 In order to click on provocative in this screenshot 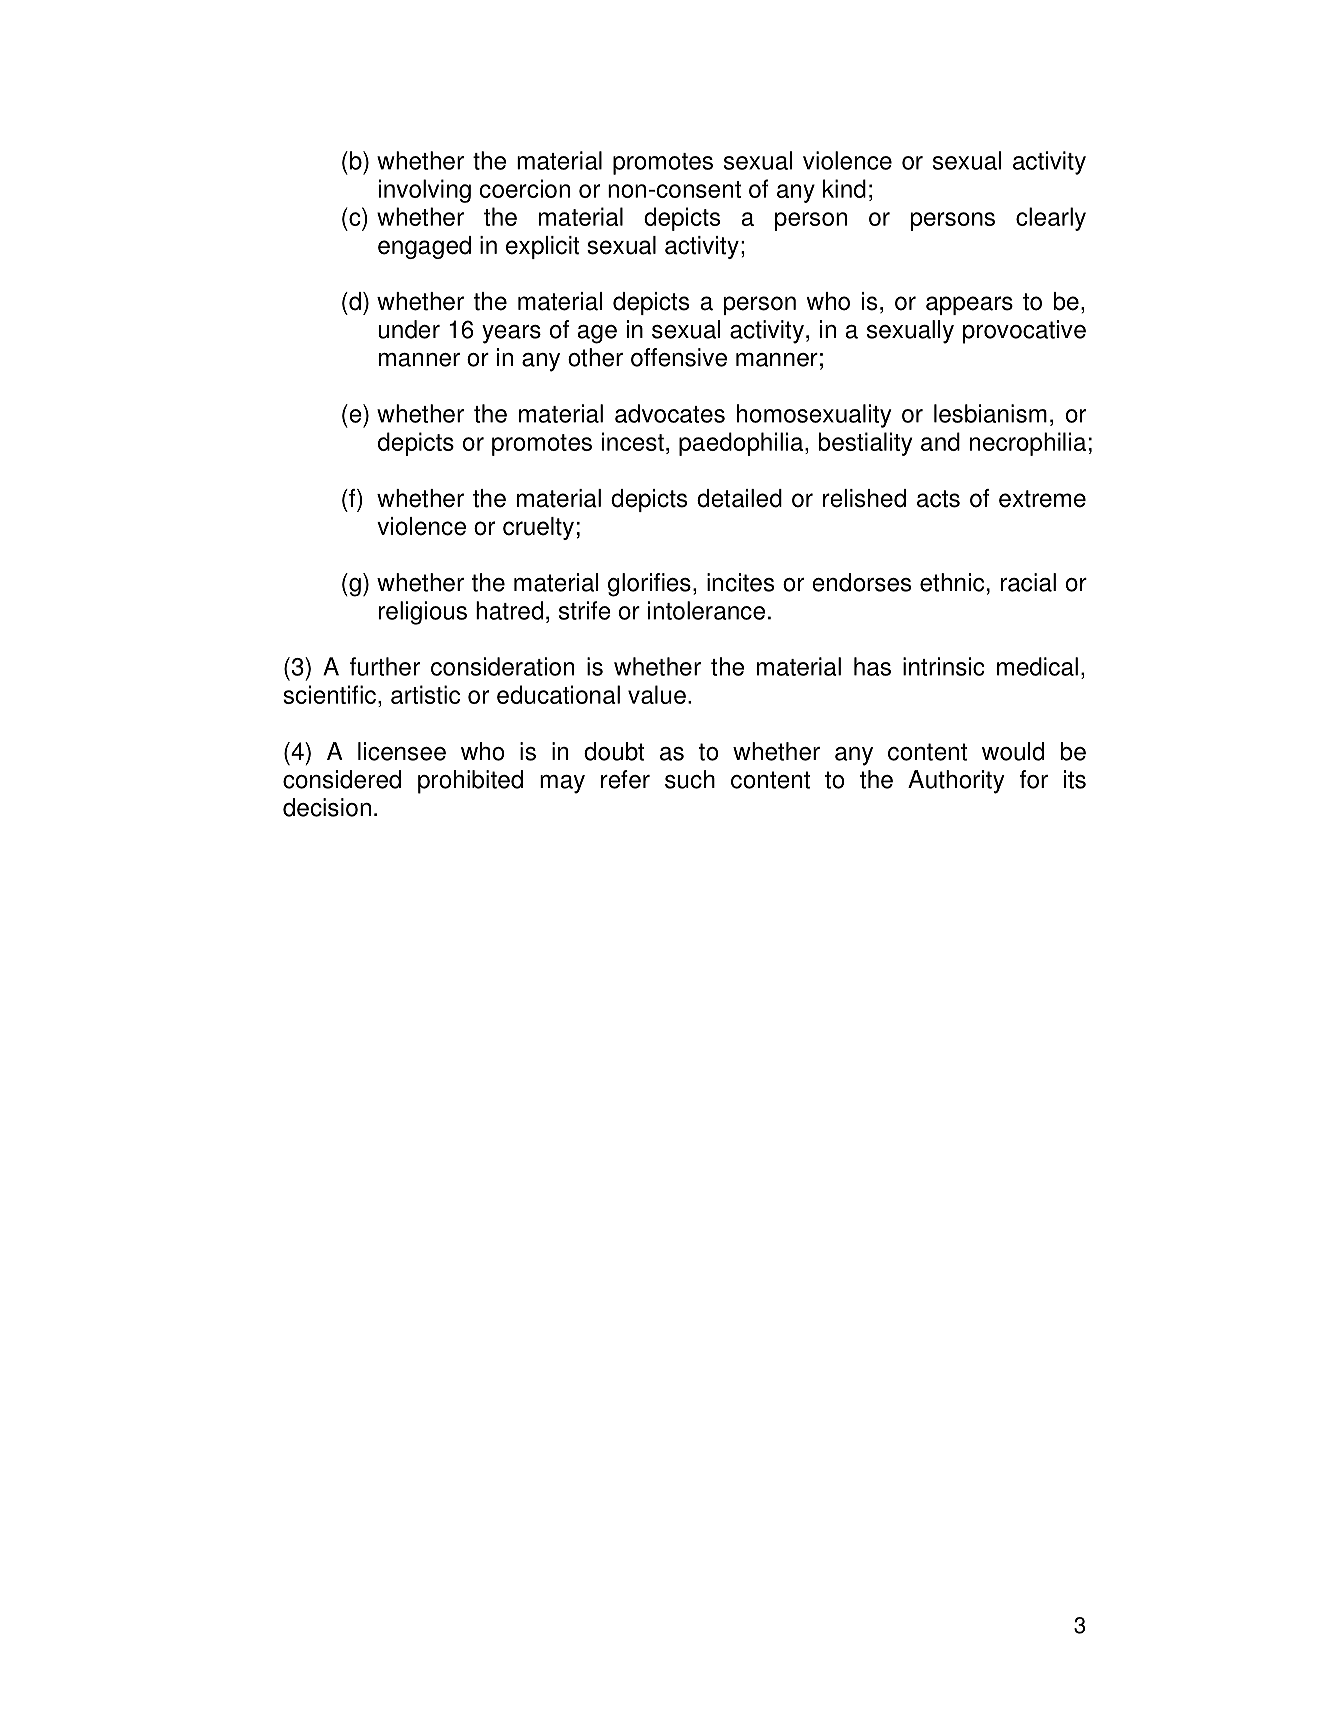, I will do `click(1024, 332)`.
